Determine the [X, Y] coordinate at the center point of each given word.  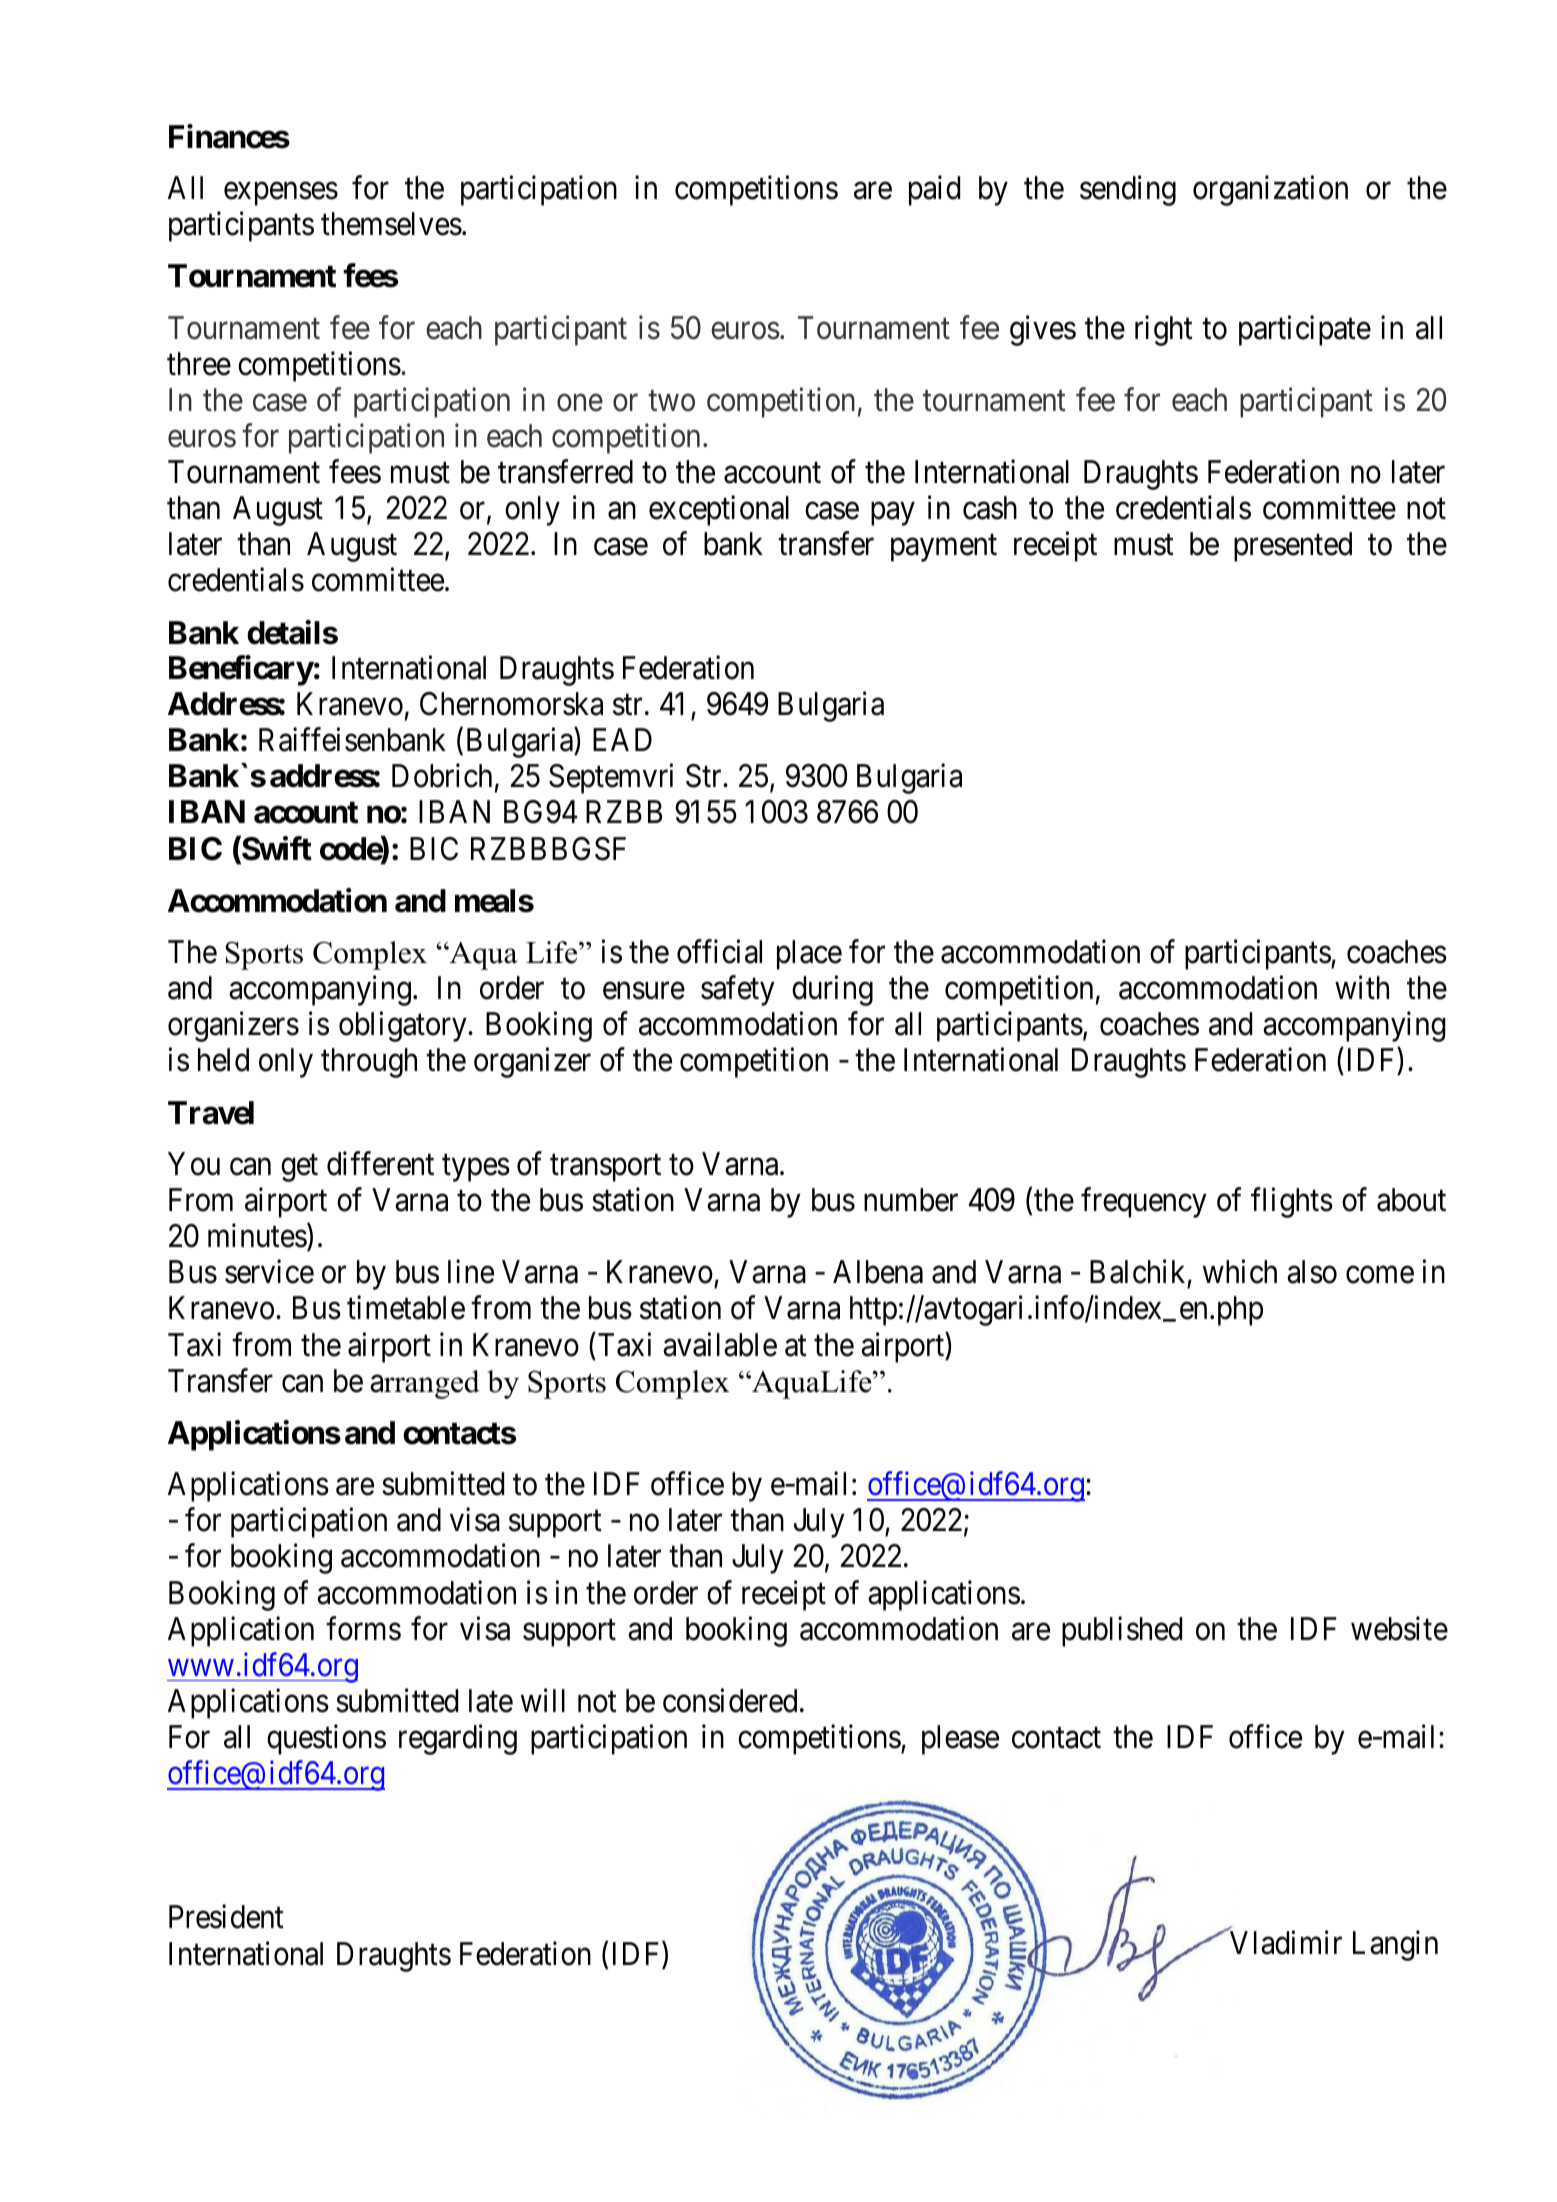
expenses [281, 194]
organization [1270, 190]
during [832, 991]
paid [934, 190]
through [369, 1063]
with [1362, 987]
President [226, 1917]
